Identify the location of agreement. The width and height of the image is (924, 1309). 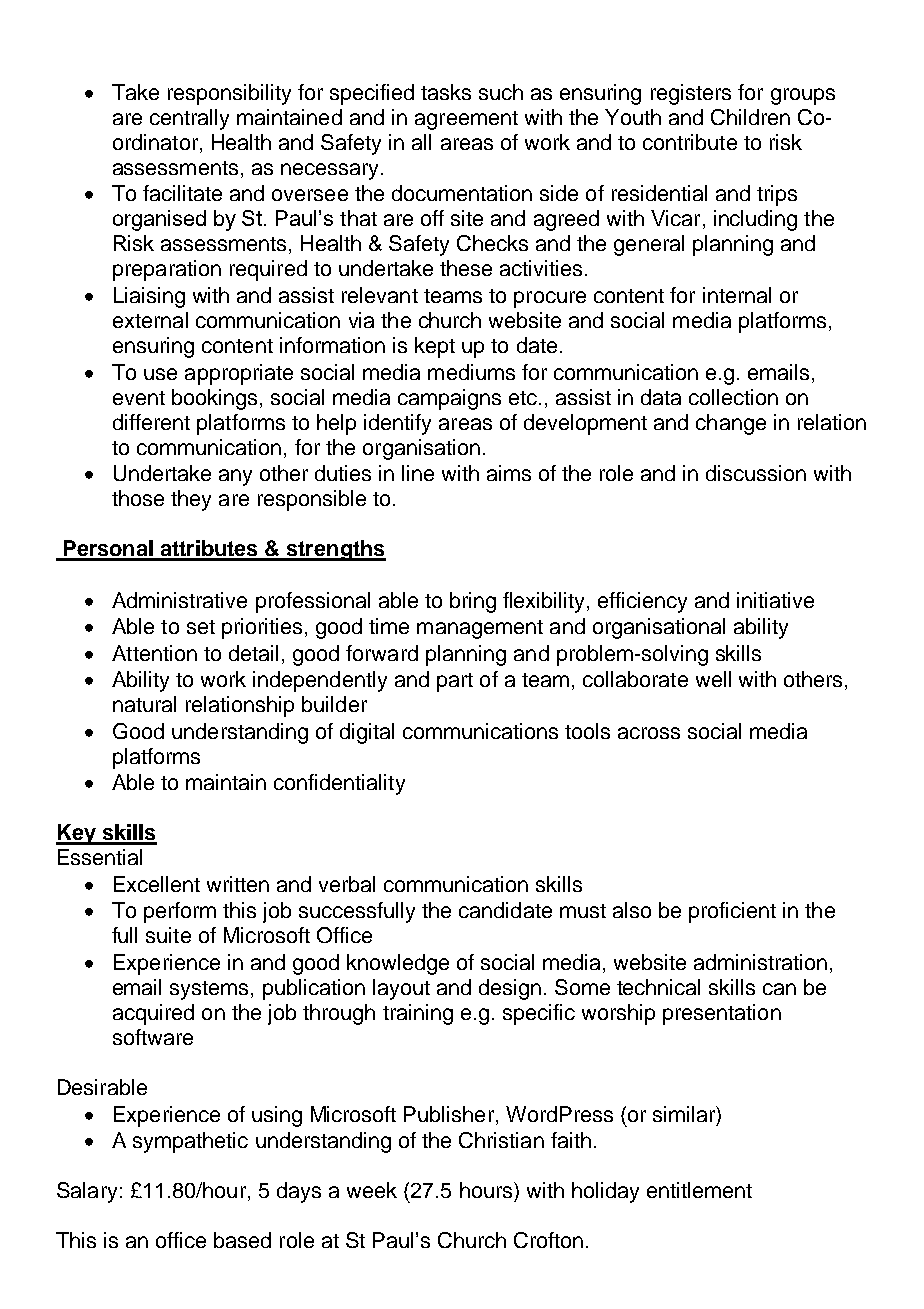
(466, 120).
